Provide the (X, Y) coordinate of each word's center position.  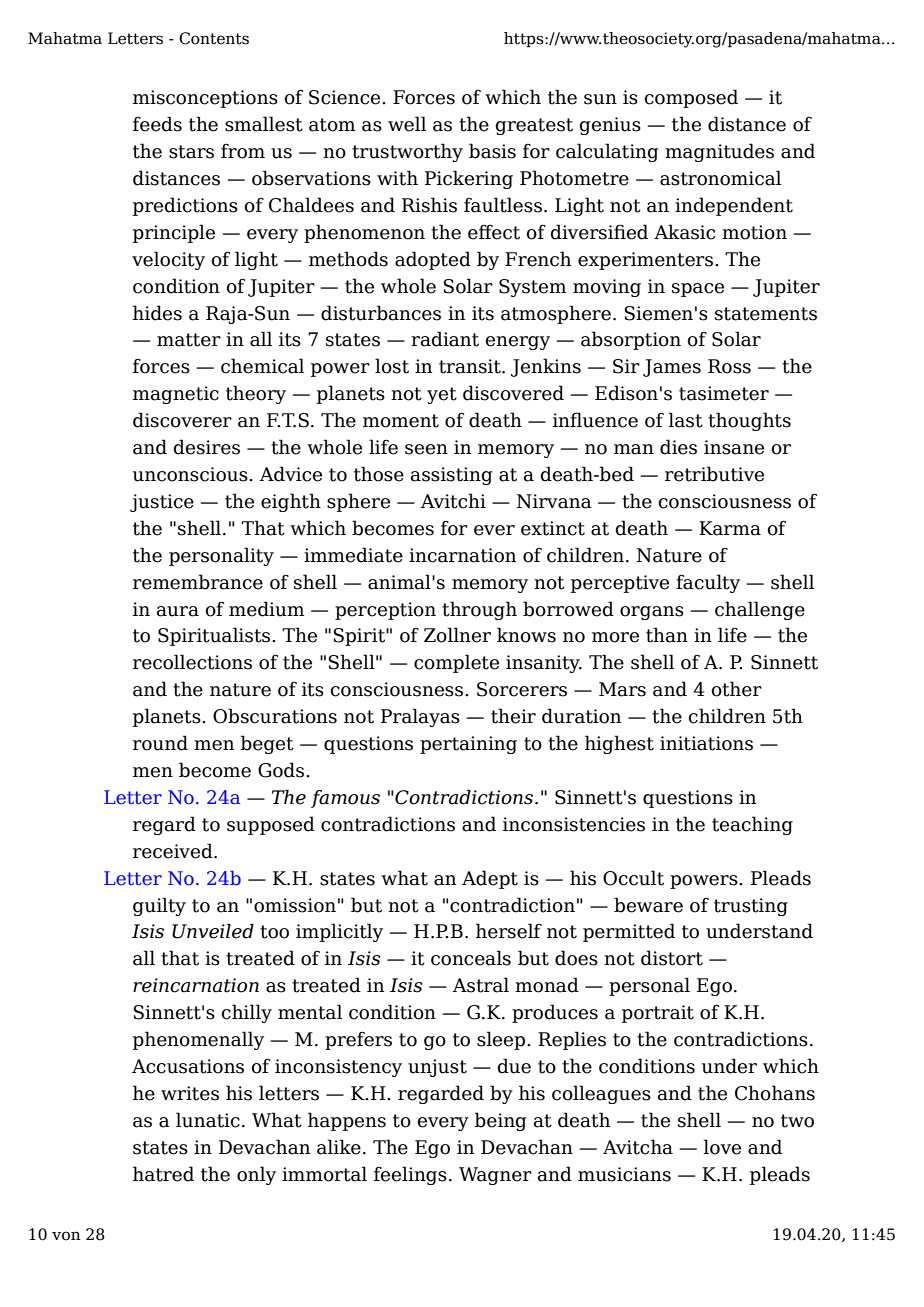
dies (678, 447)
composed (691, 98)
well (407, 124)
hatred (163, 1174)
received (174, 851)
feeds (157, 124)
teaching (752, 825)
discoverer (182, 420)
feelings (410, 1175)
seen (426, 449)
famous (345, 799)
